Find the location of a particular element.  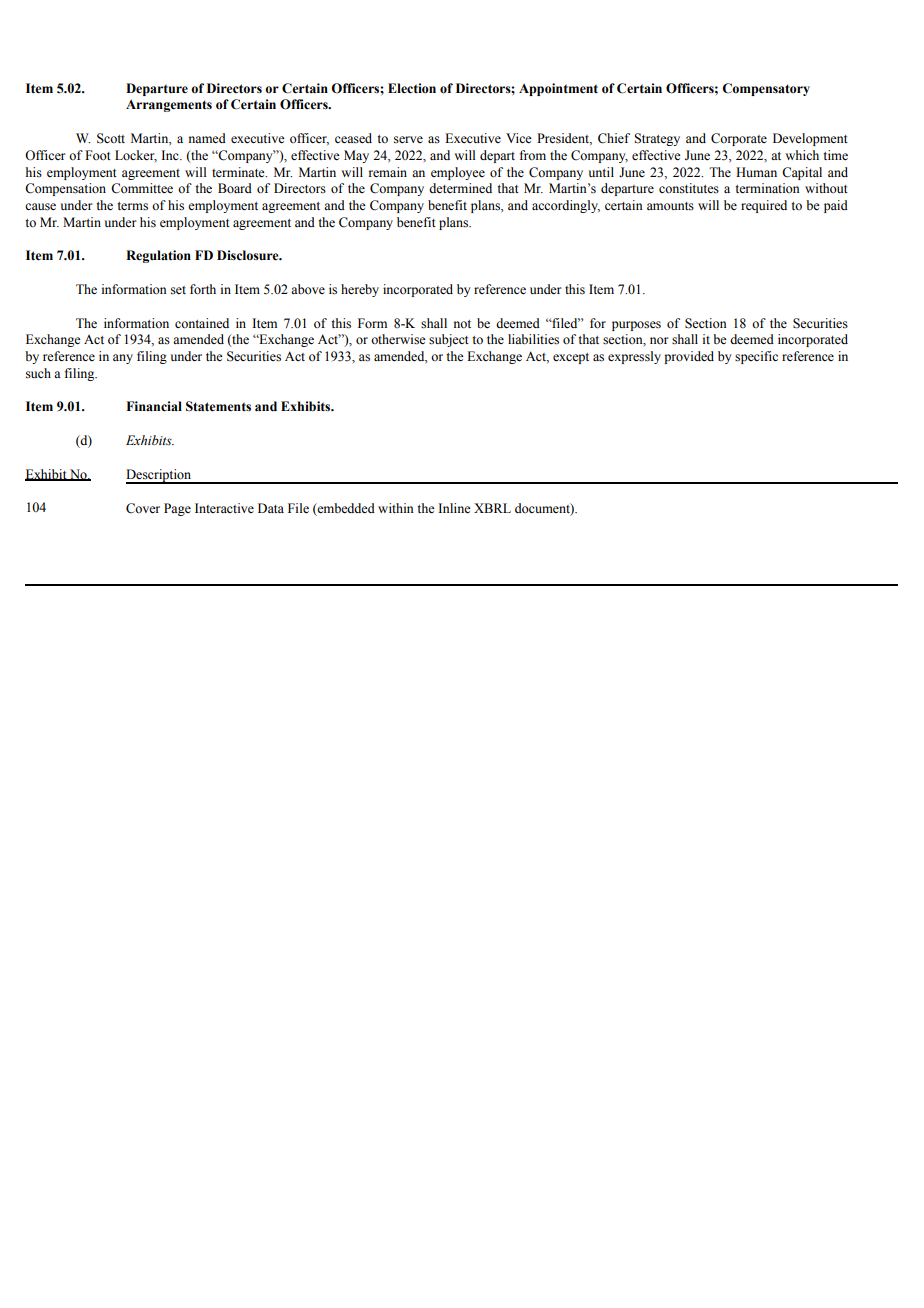

required is located at coordinates (764, 206).
